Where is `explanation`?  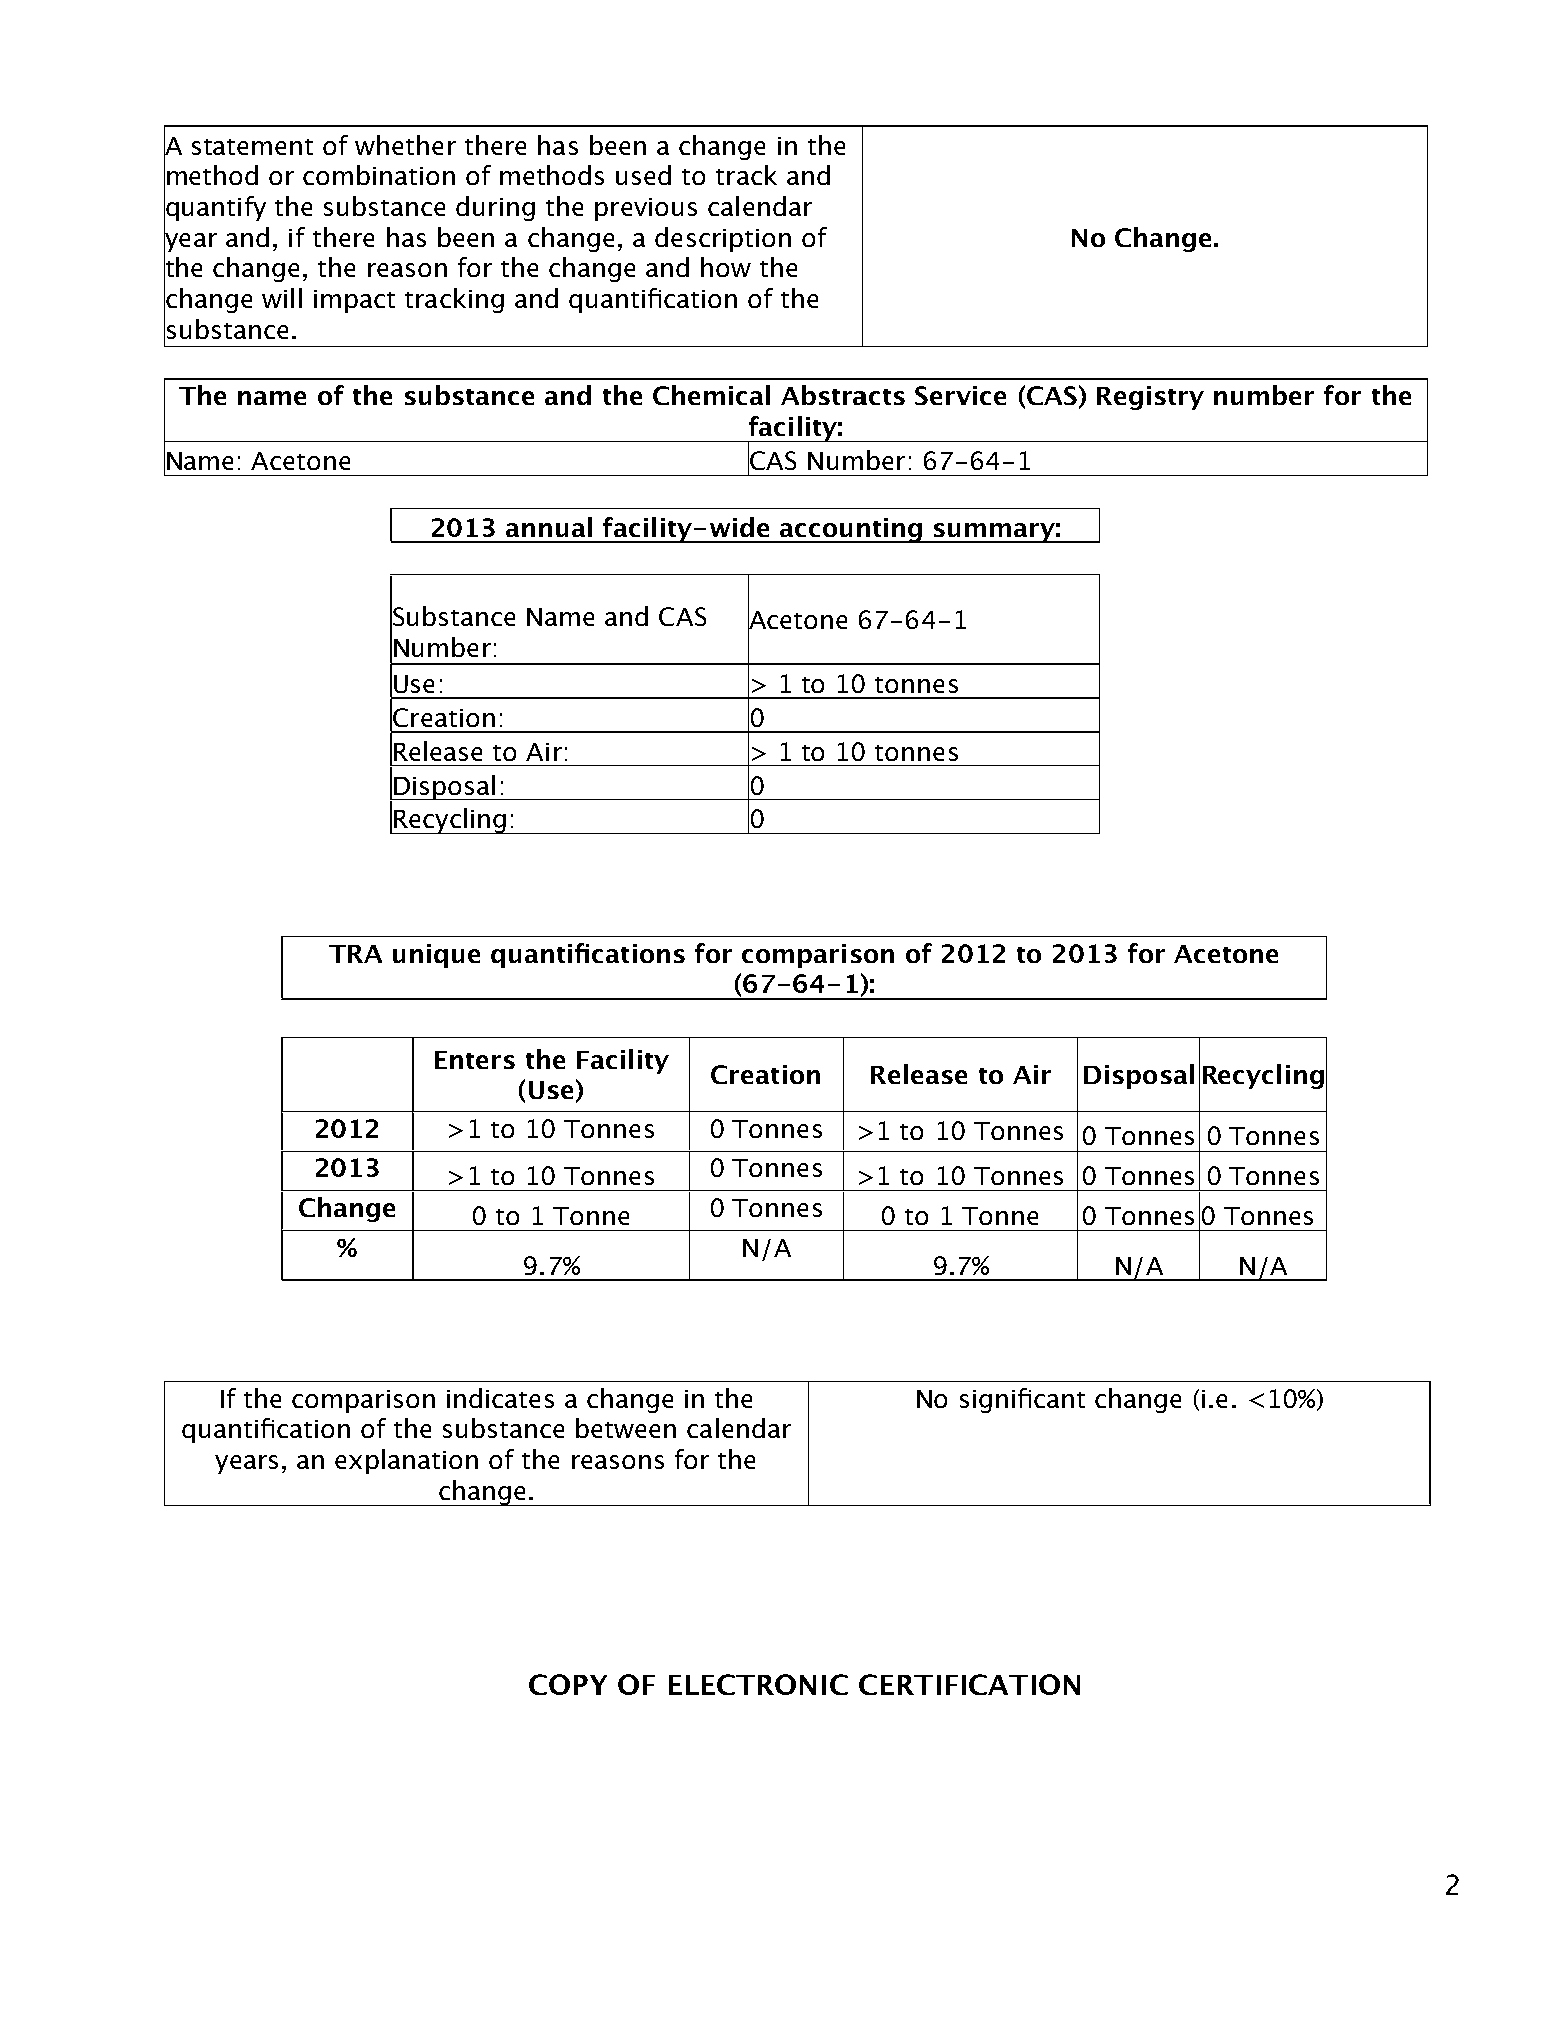
explanation is located at coordinates (406, 1461).
